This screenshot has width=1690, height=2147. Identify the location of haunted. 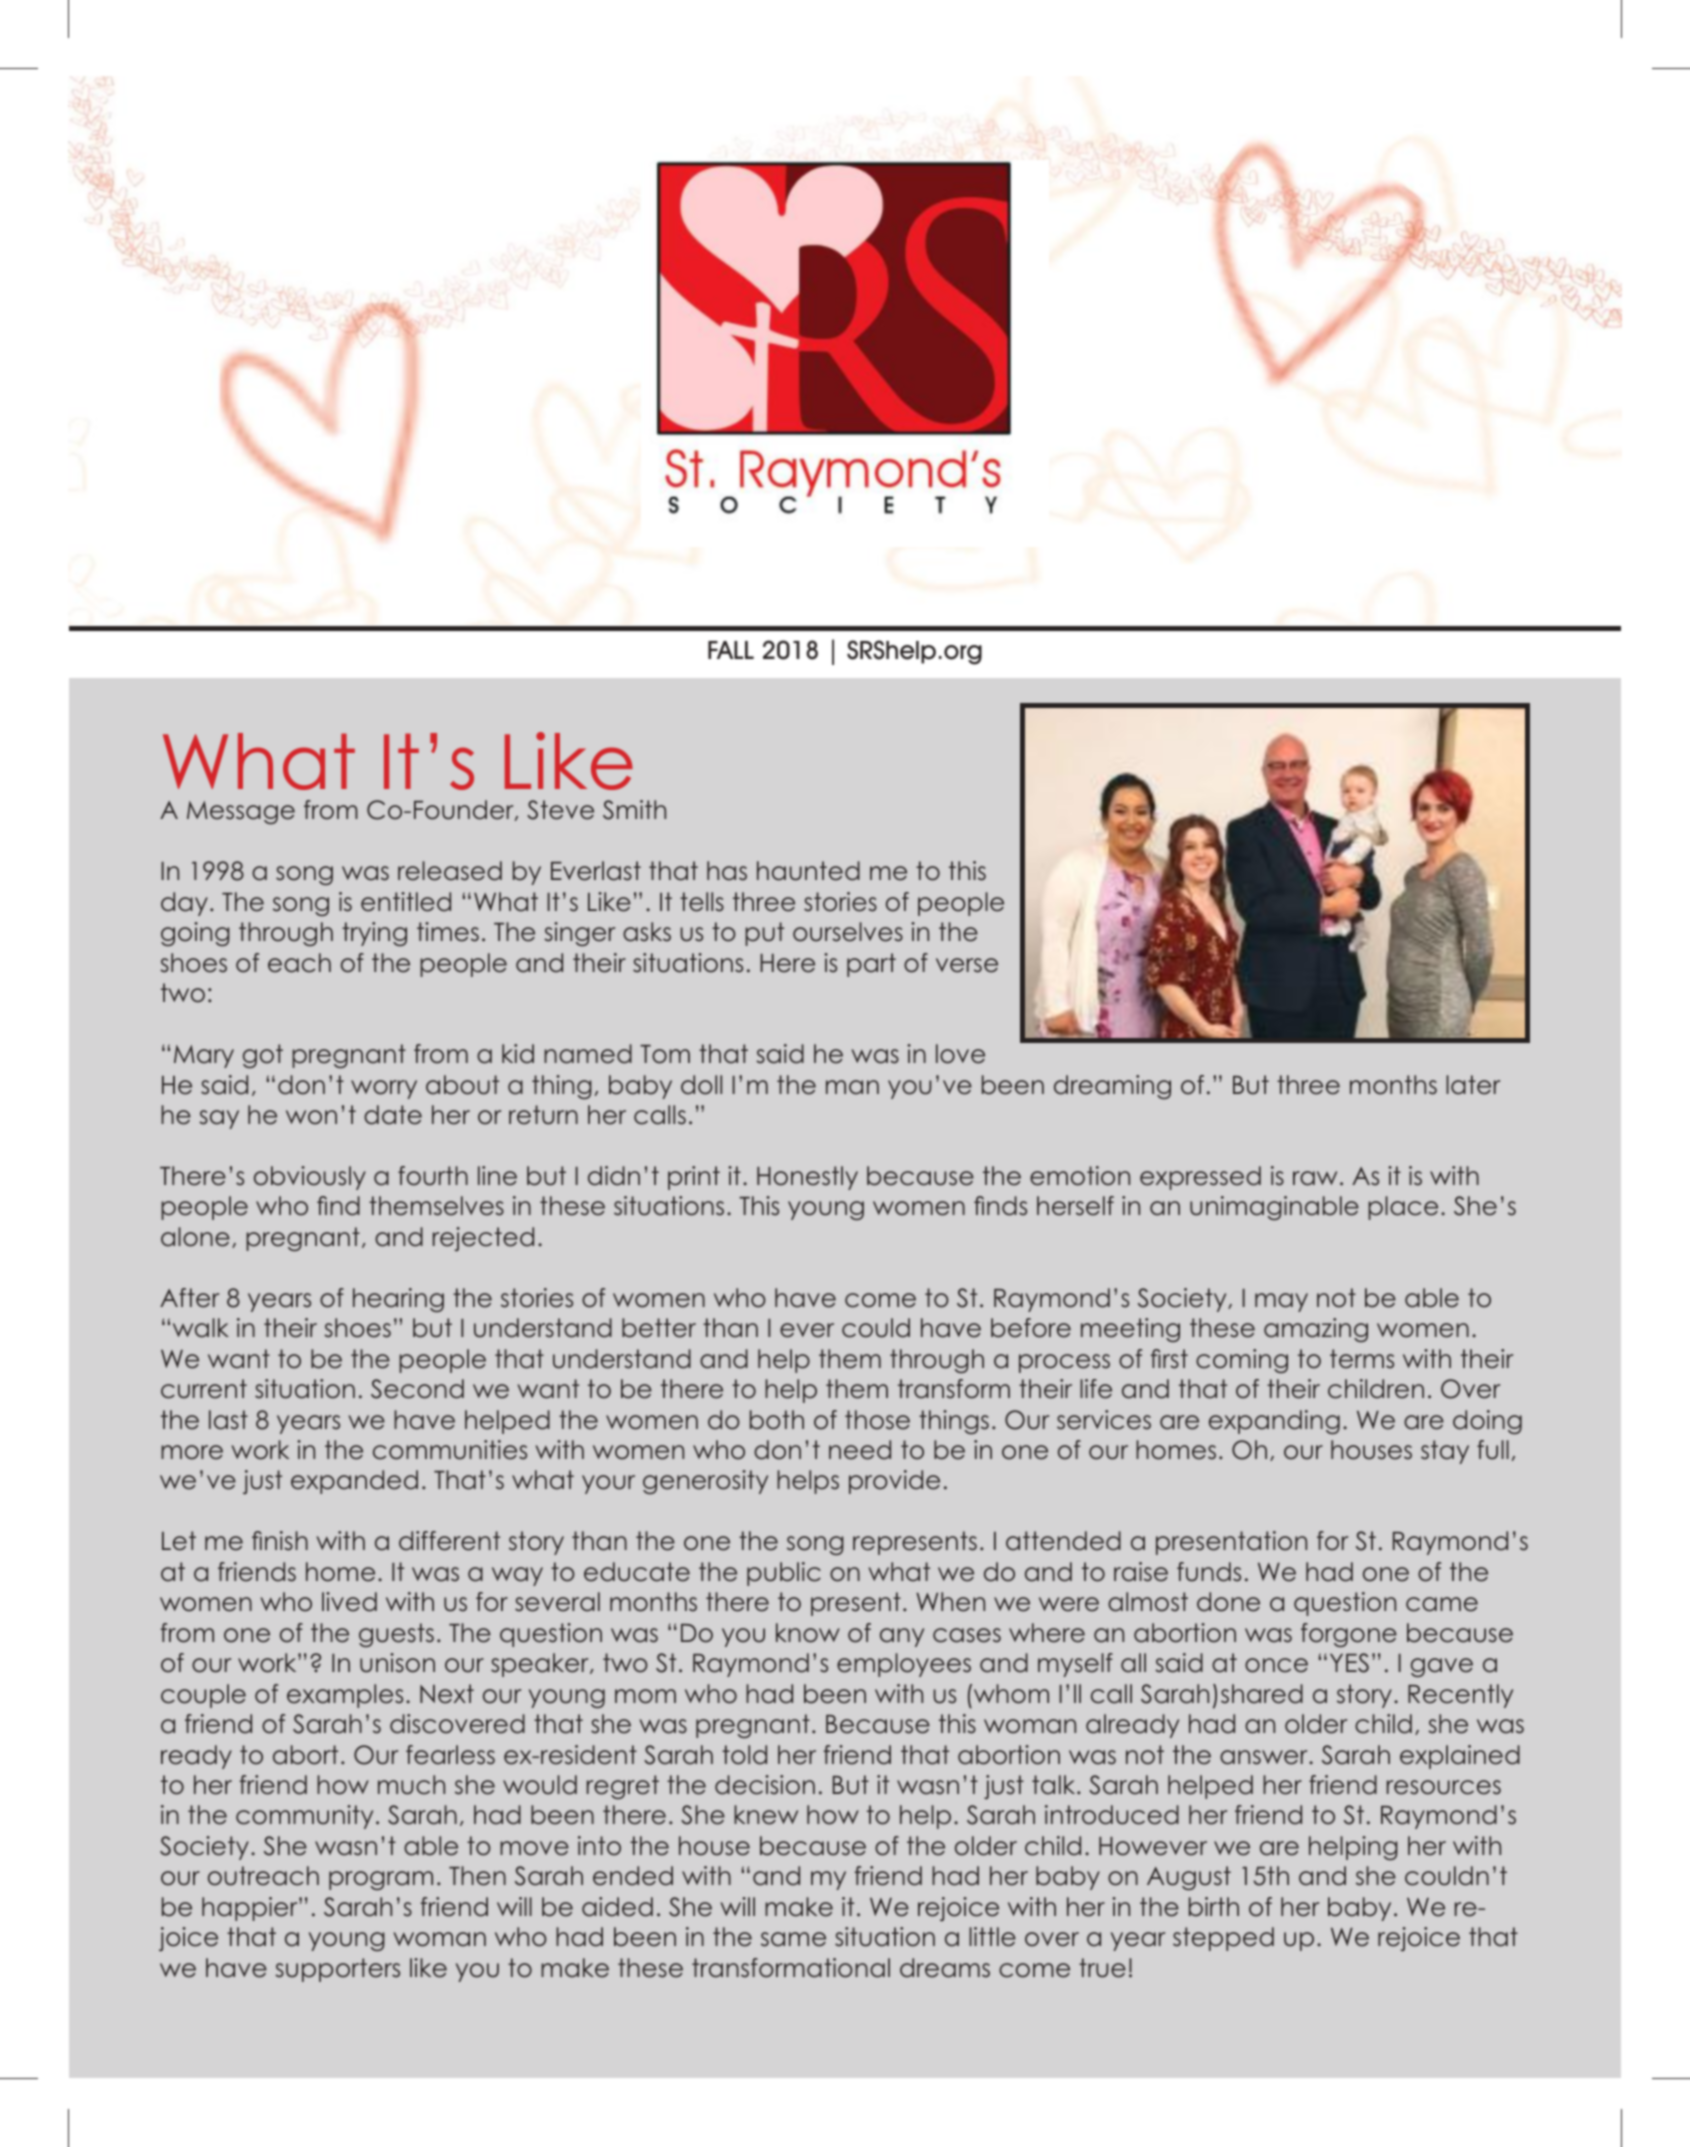
(808, 871).
